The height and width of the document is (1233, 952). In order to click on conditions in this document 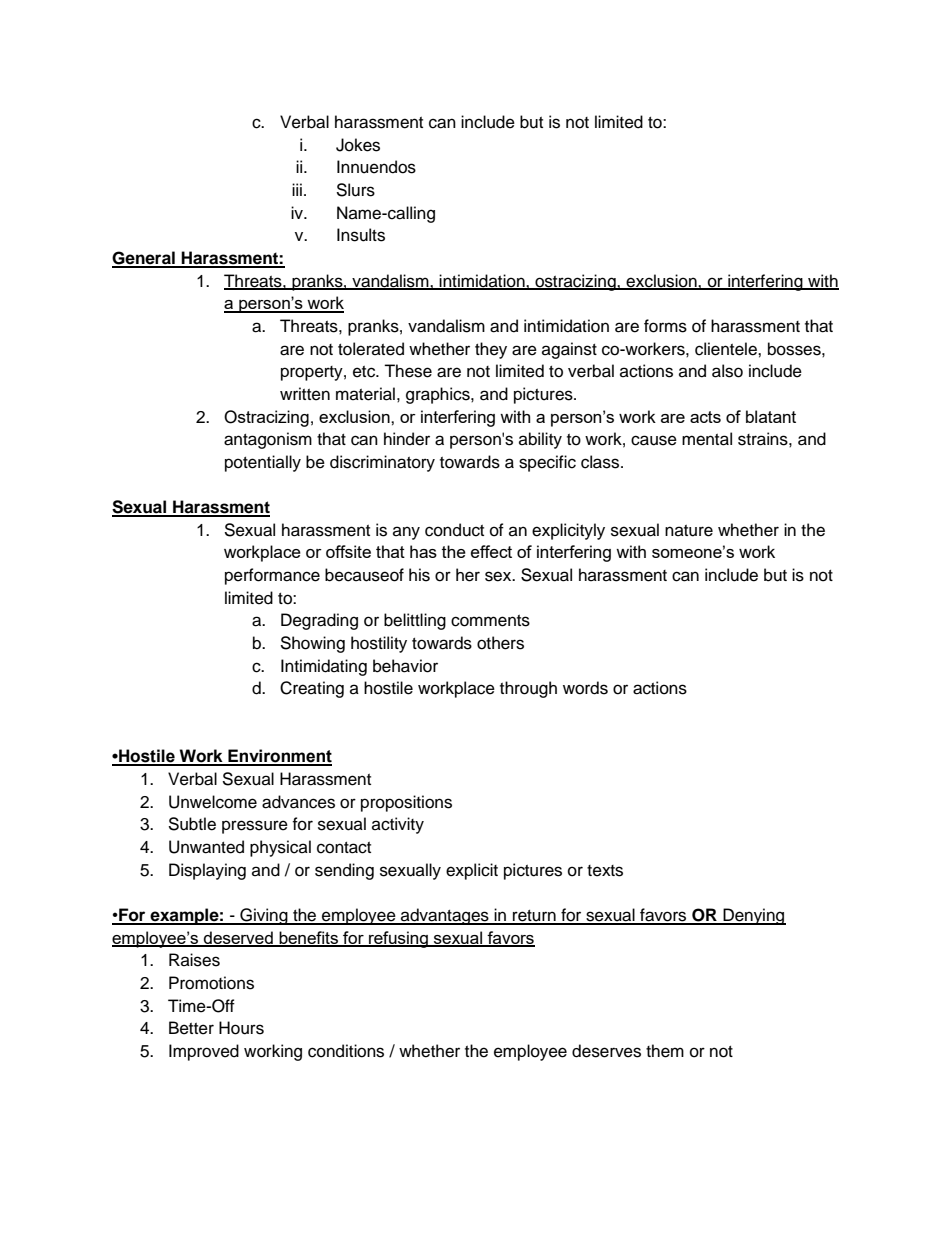, I will do `click(346, 1051)`.
